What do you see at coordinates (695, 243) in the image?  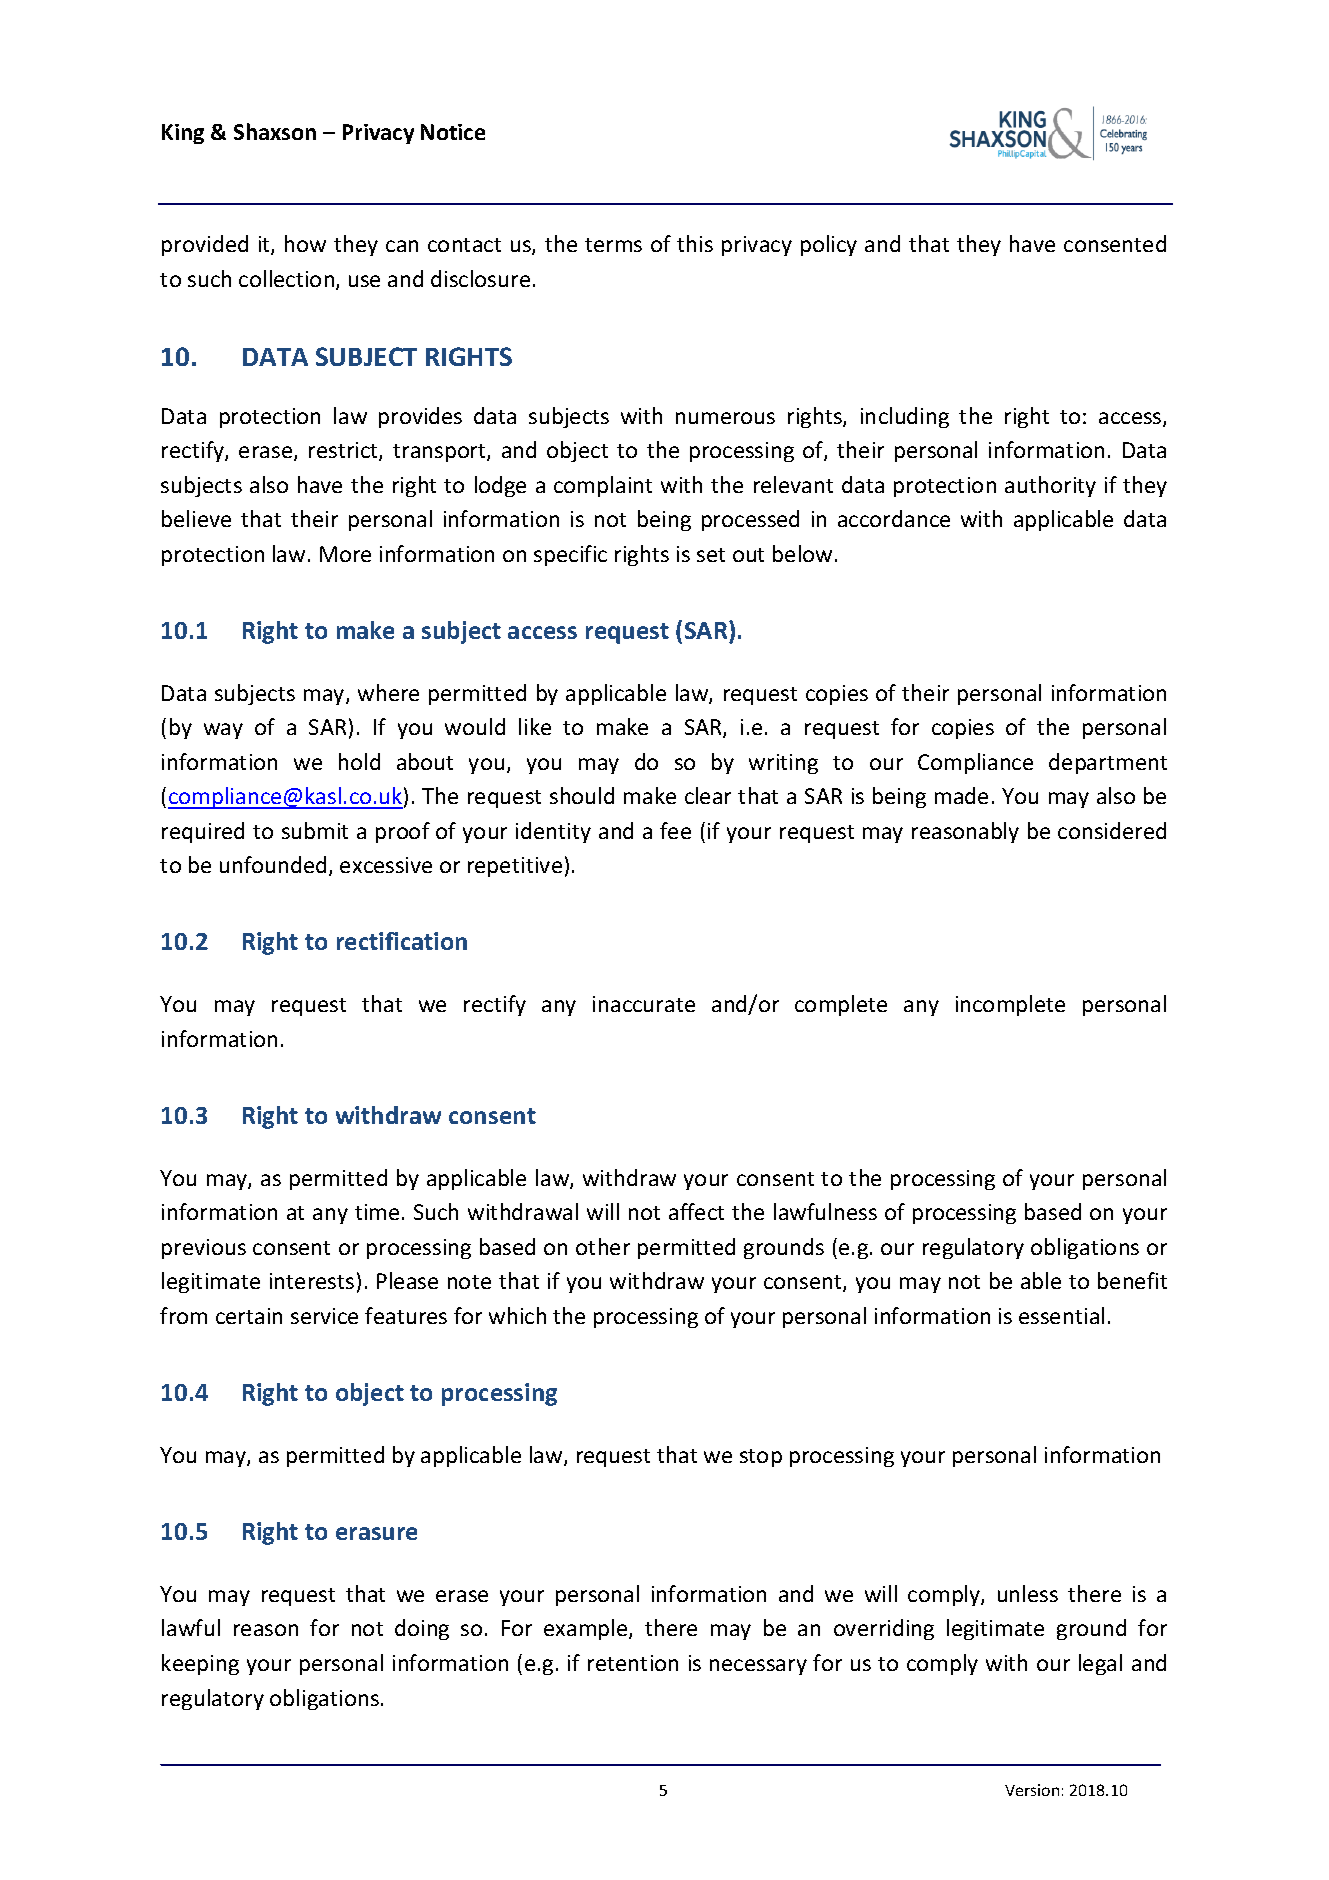 I see `this` at bounding box center [695, 243].
